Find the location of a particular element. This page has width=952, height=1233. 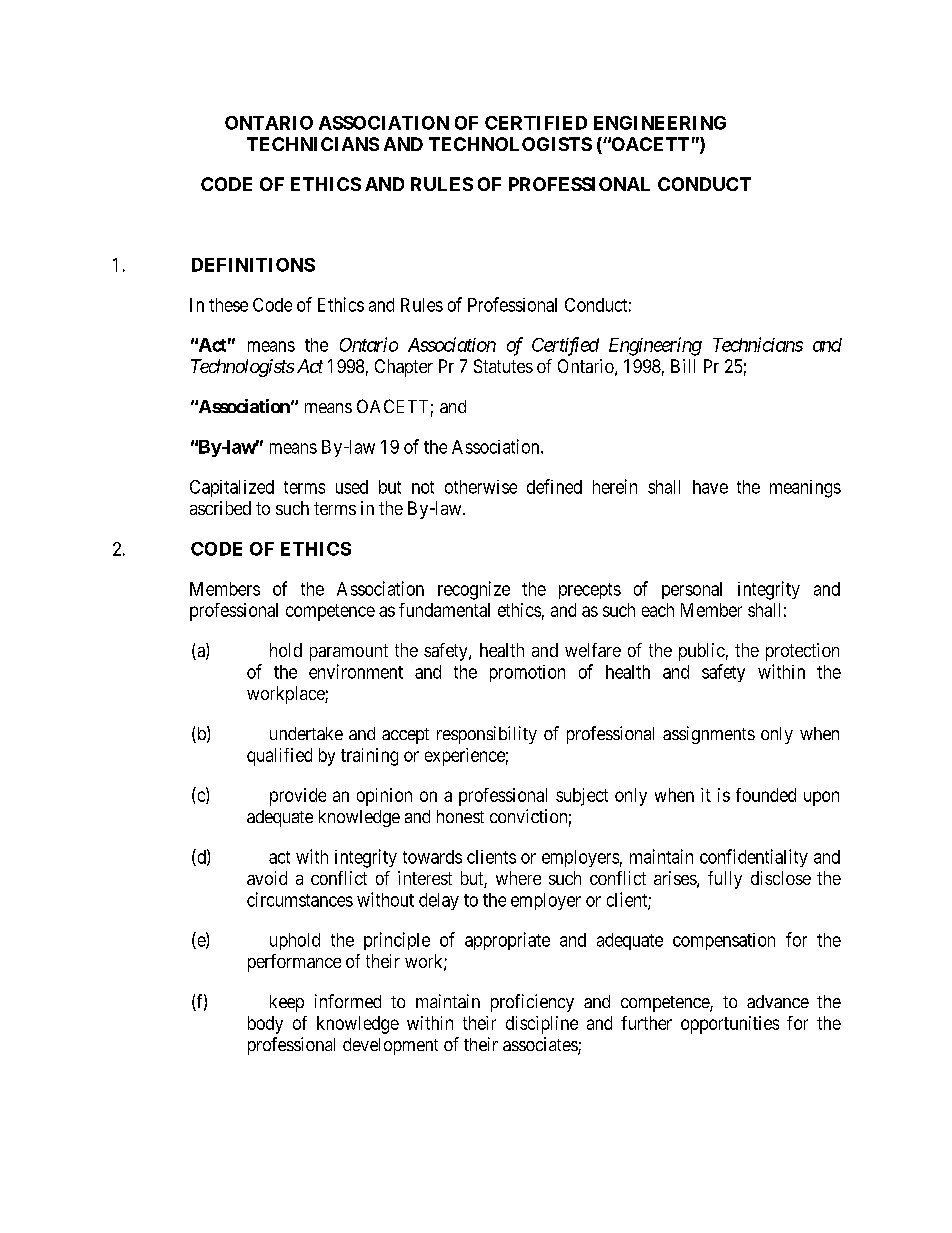

Bill is located at coordinates (683, 366).
